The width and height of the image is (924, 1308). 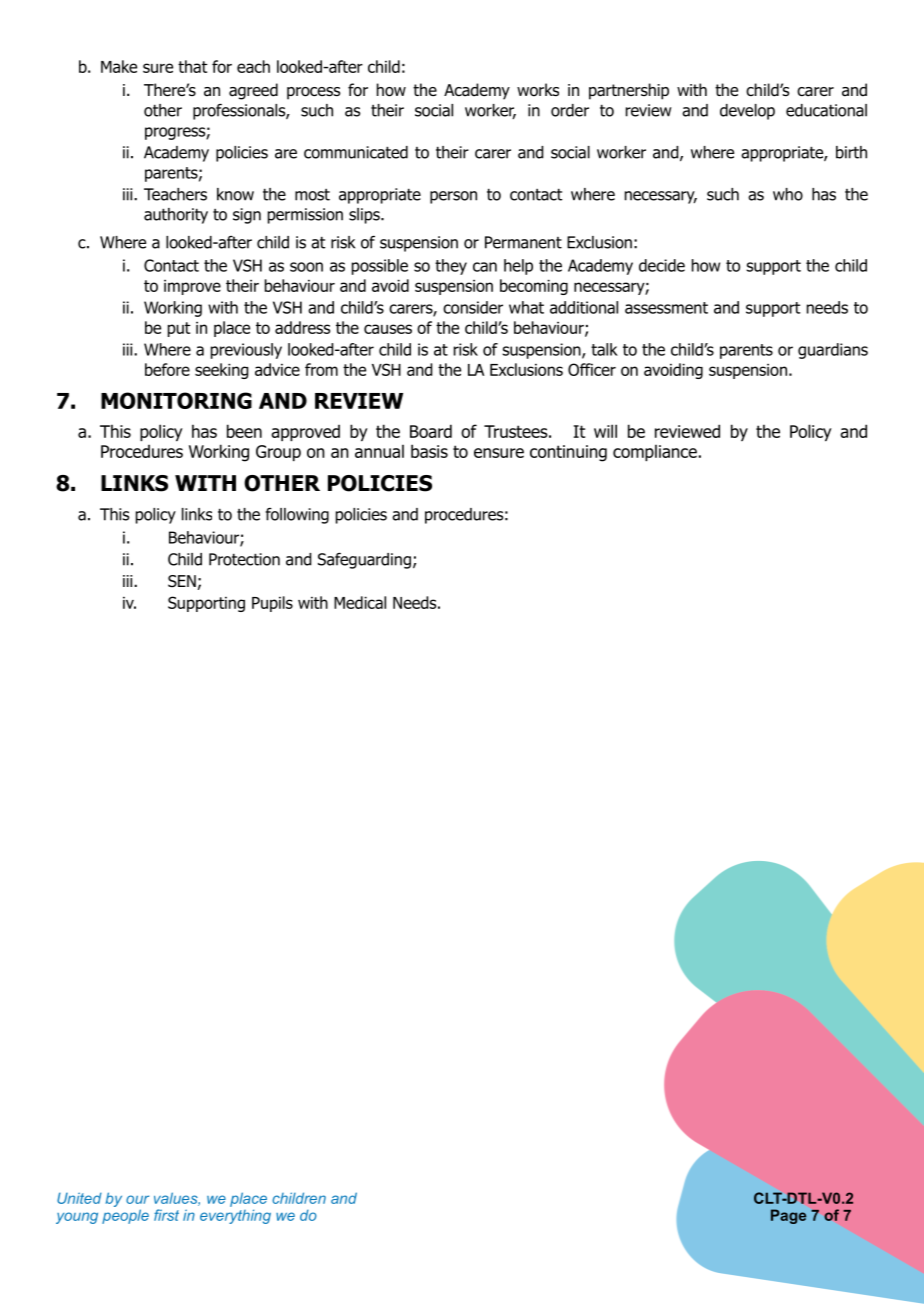 What do you see at coordinates (166, 1215) in the image?
I see `first` at bounding box center [166, 1215].
